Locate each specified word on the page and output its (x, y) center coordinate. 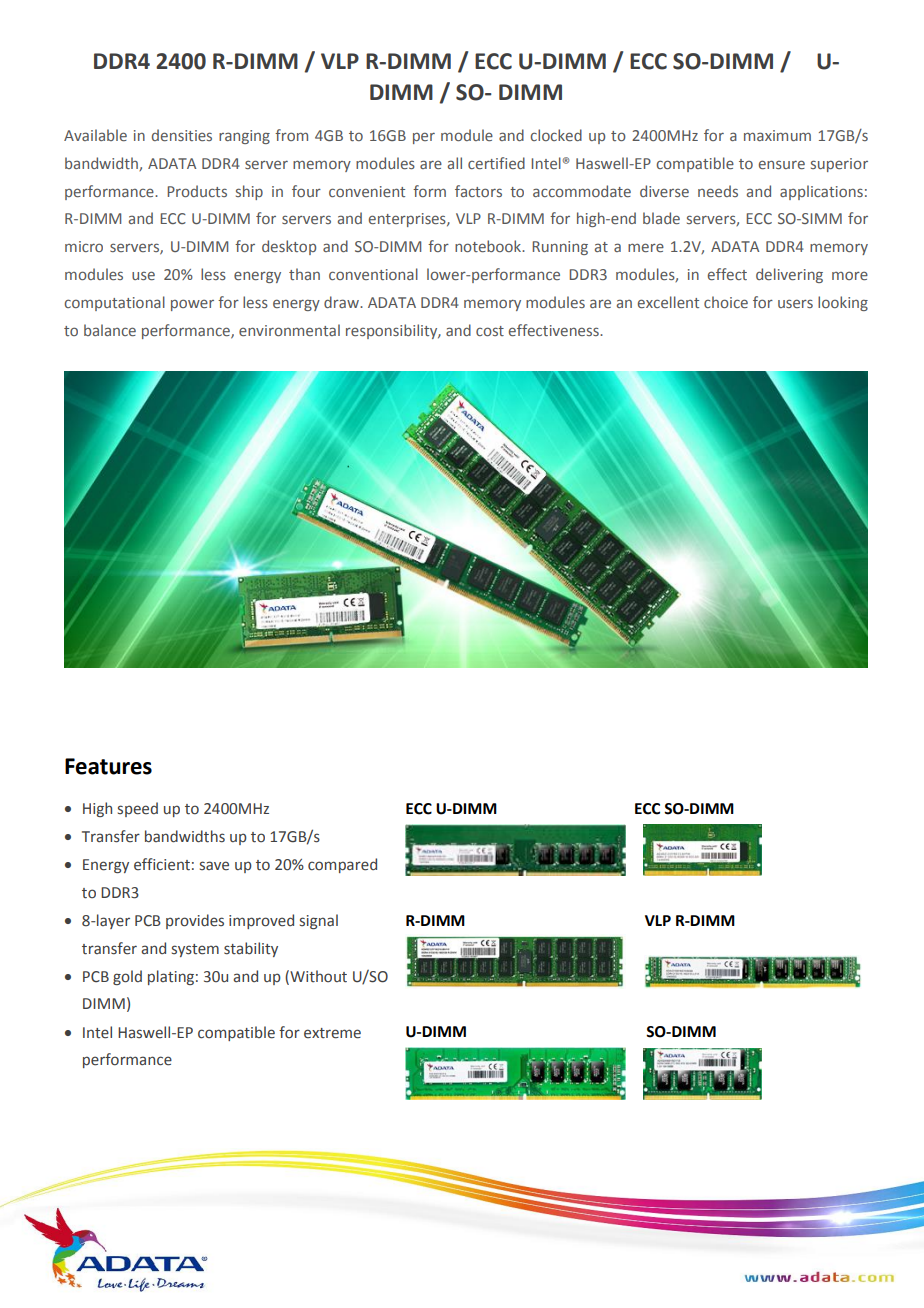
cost (490, 331)
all (455, 163)
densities (182, 135)
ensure (782, 164)
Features (108, 766)
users (795, 303)
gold (127, 977)
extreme (332, 1033)
